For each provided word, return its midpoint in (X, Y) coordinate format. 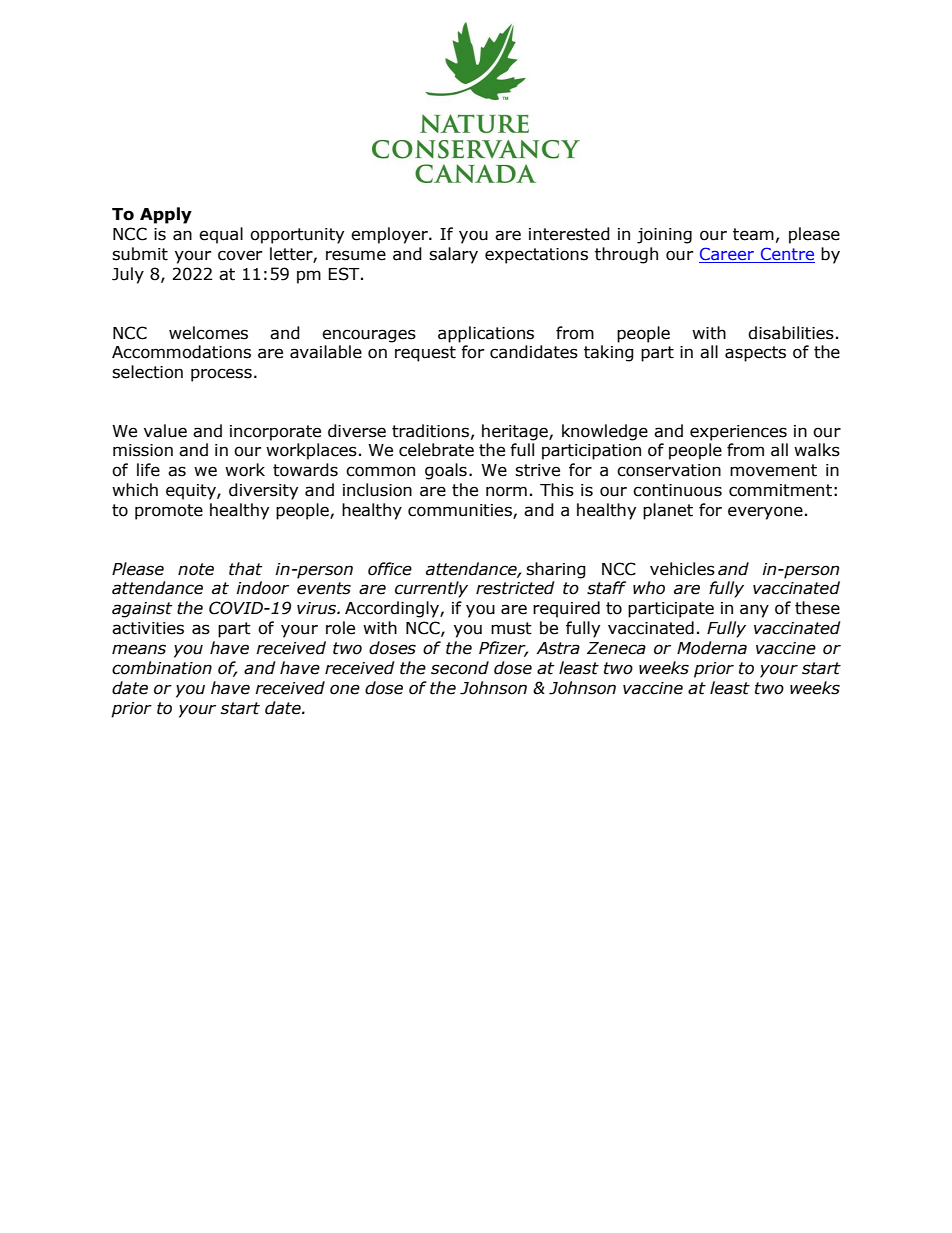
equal (221, 235)
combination (162, 668)
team (753, 234)
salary (453, 255)
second (460, 668)
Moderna (712, 648)
